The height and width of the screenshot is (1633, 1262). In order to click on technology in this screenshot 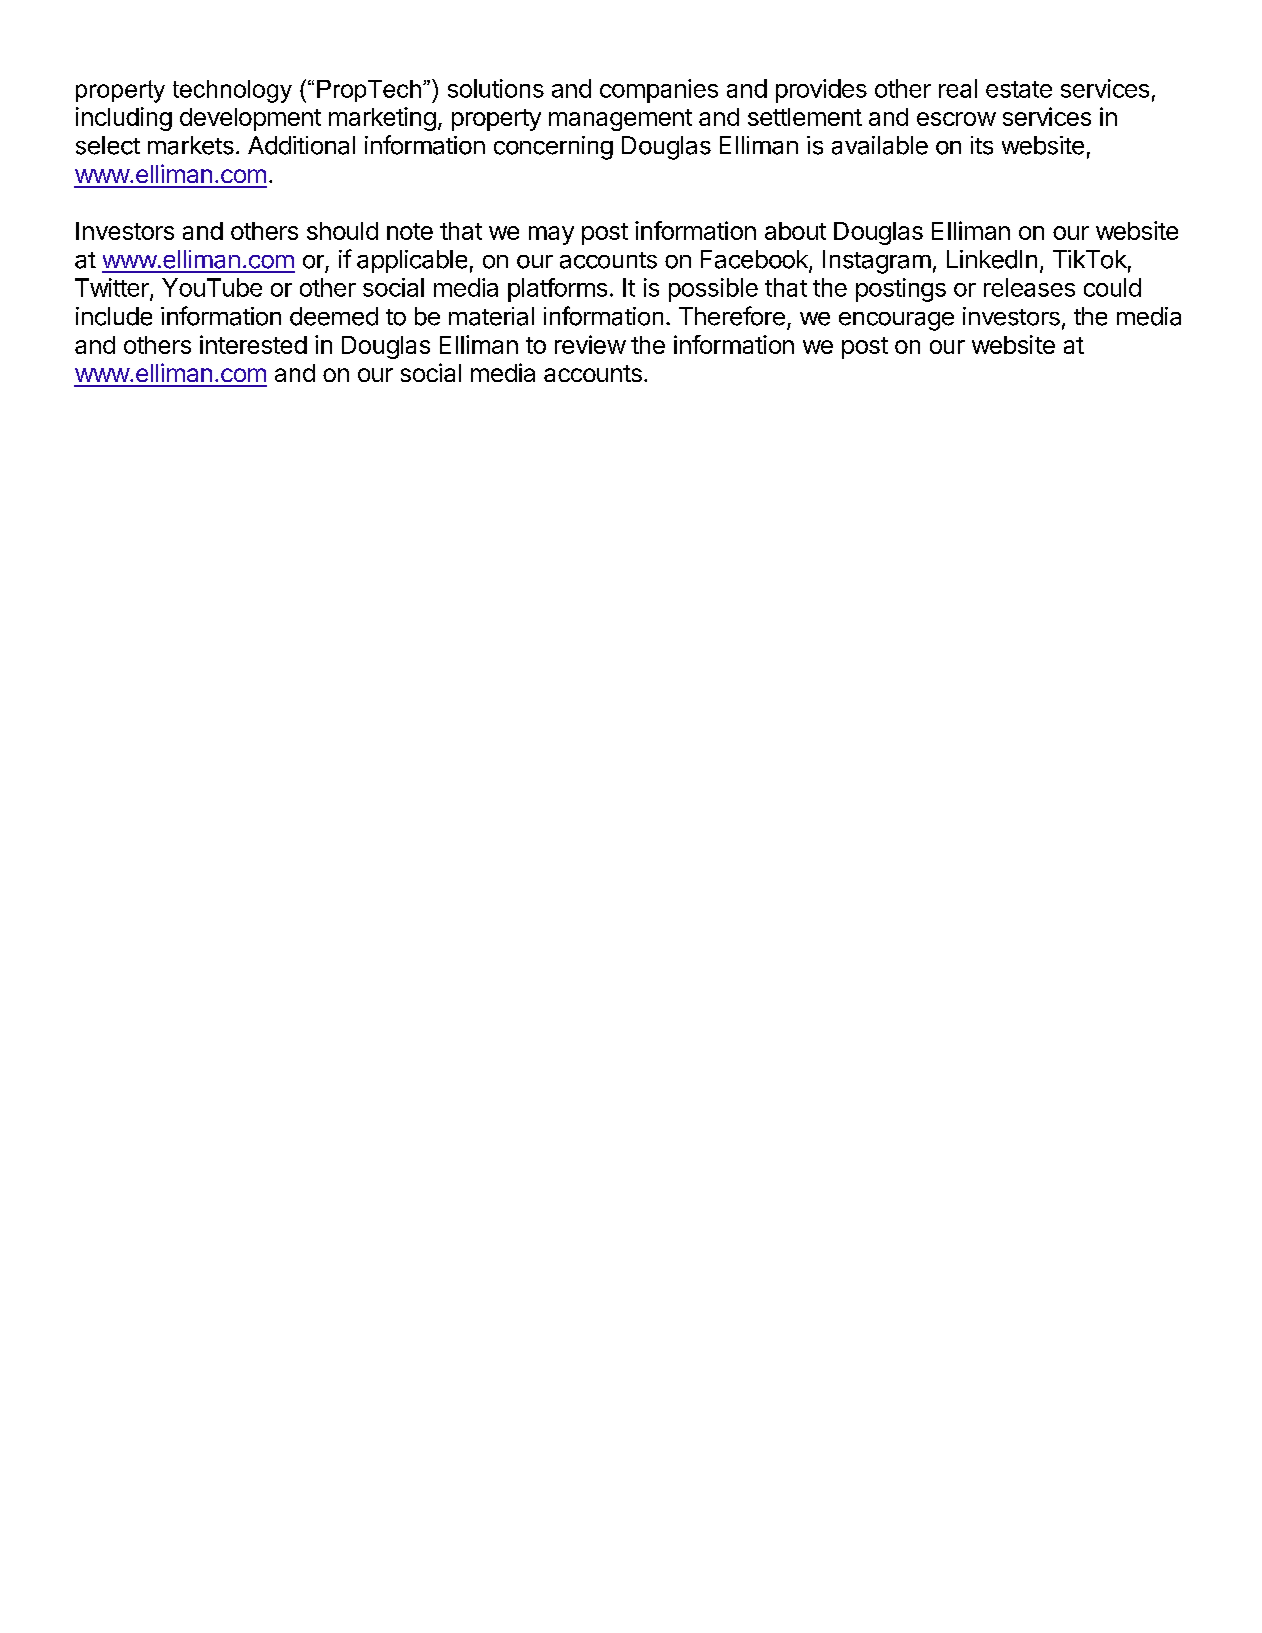, I will do `click(232, 91)`.
